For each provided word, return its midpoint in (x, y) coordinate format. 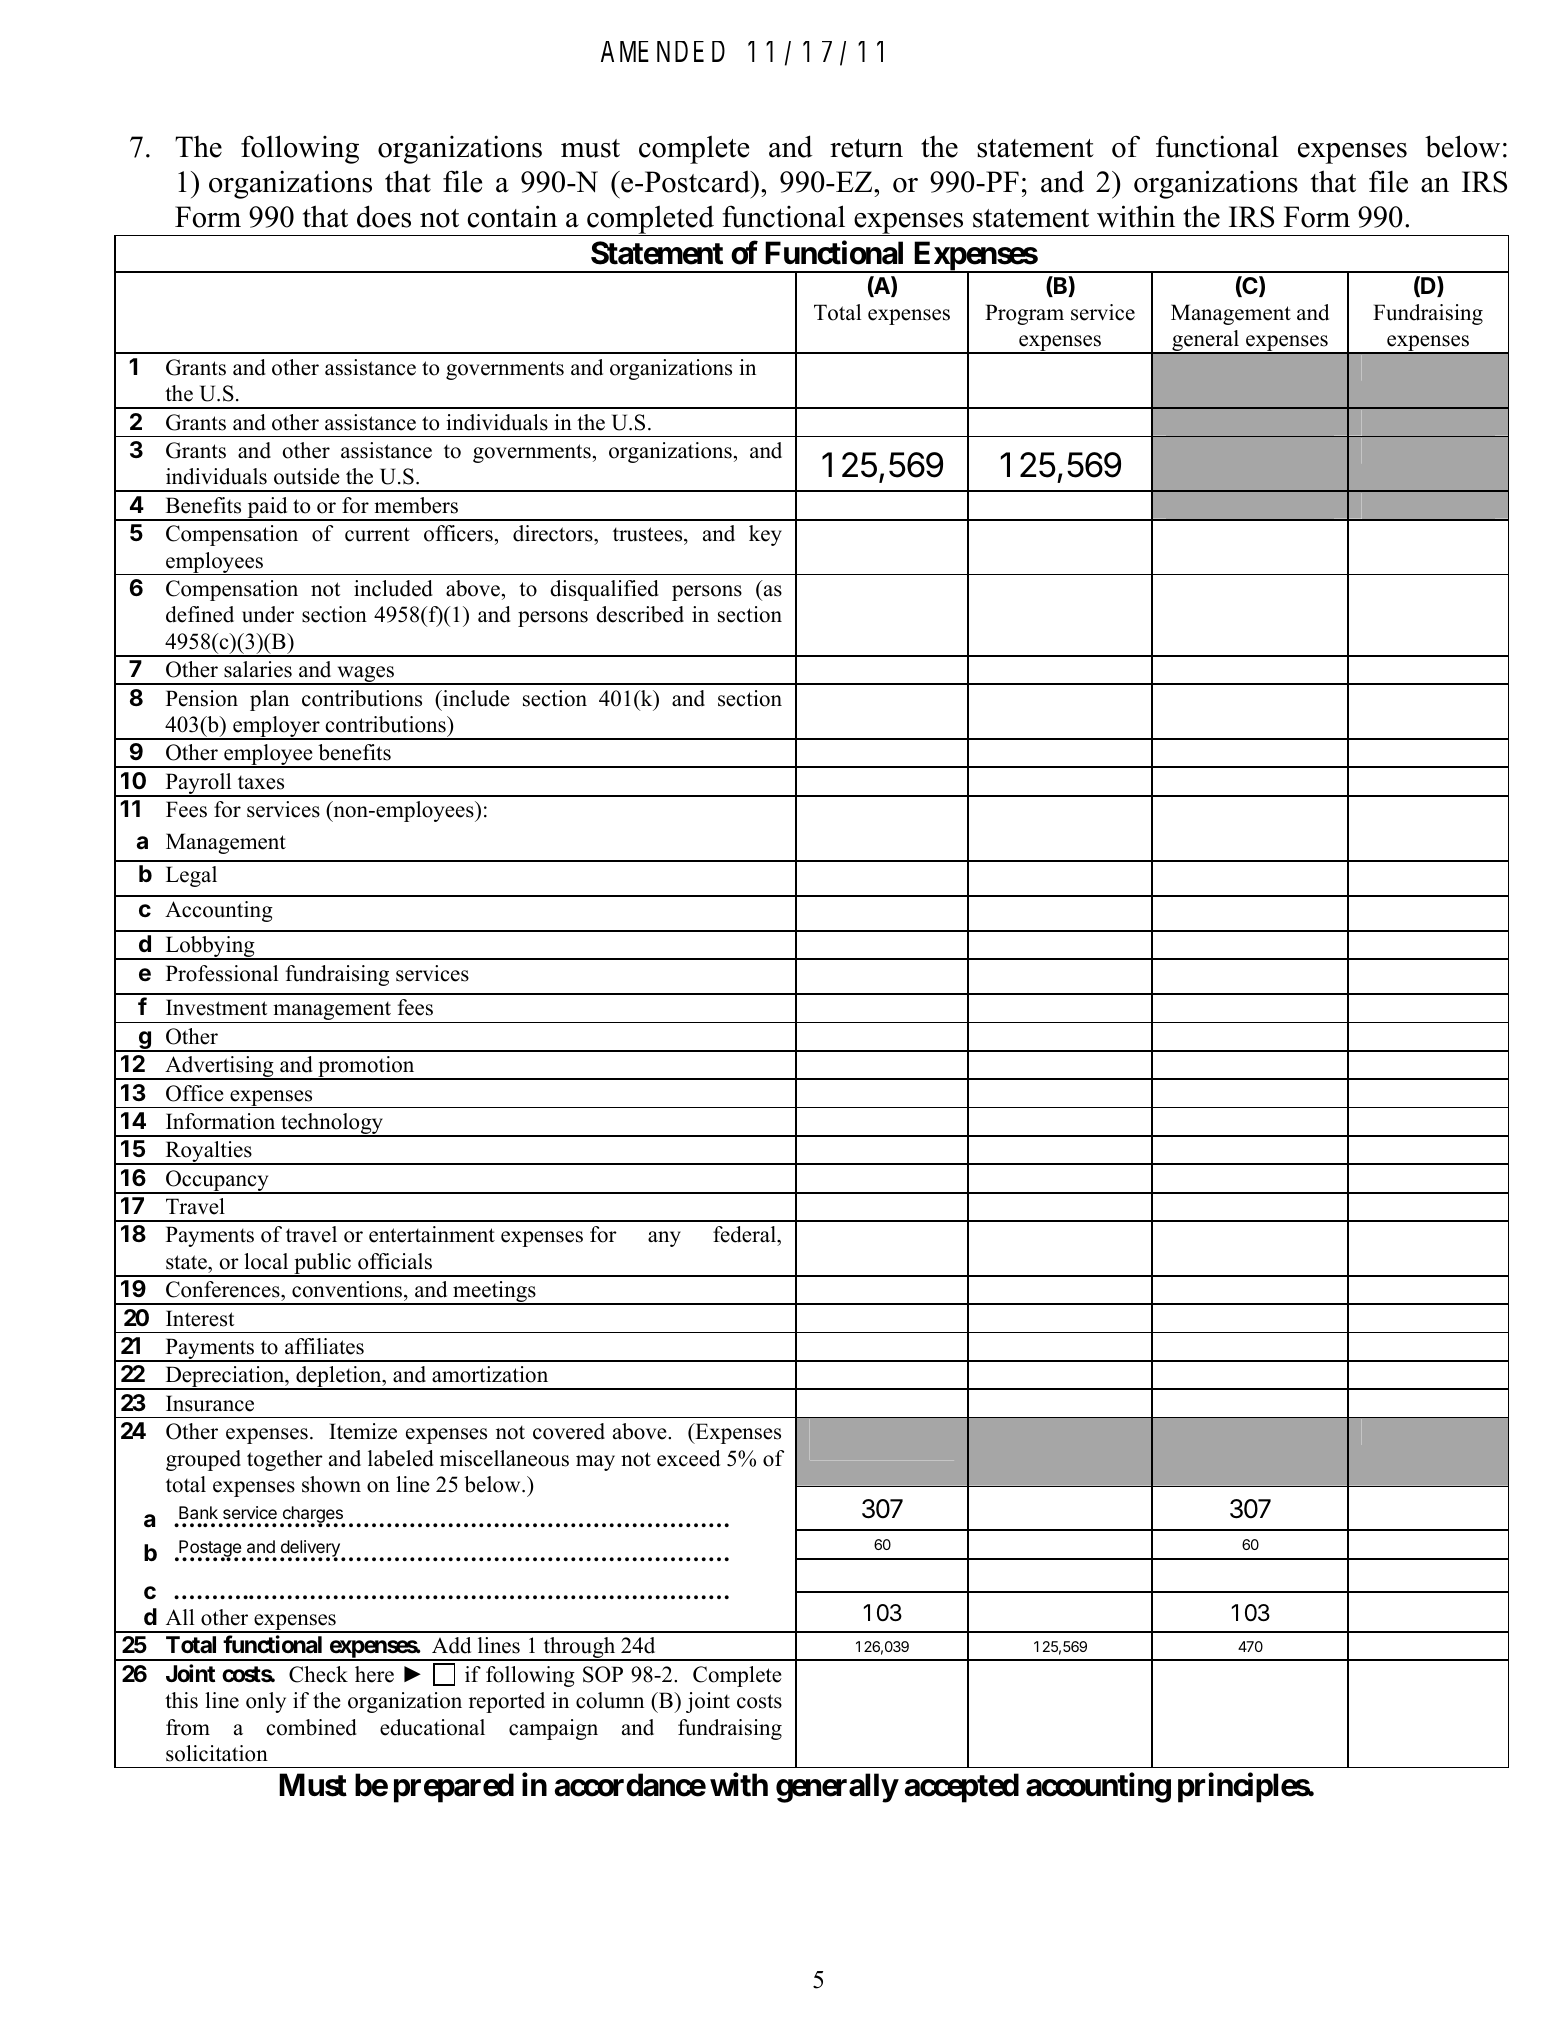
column (610, 1700)
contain (512, 216)
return (866, 148)
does (384, 216)
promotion (366, 1068)
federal (745, 1236)
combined (312, 1727)
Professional (222, 973)
